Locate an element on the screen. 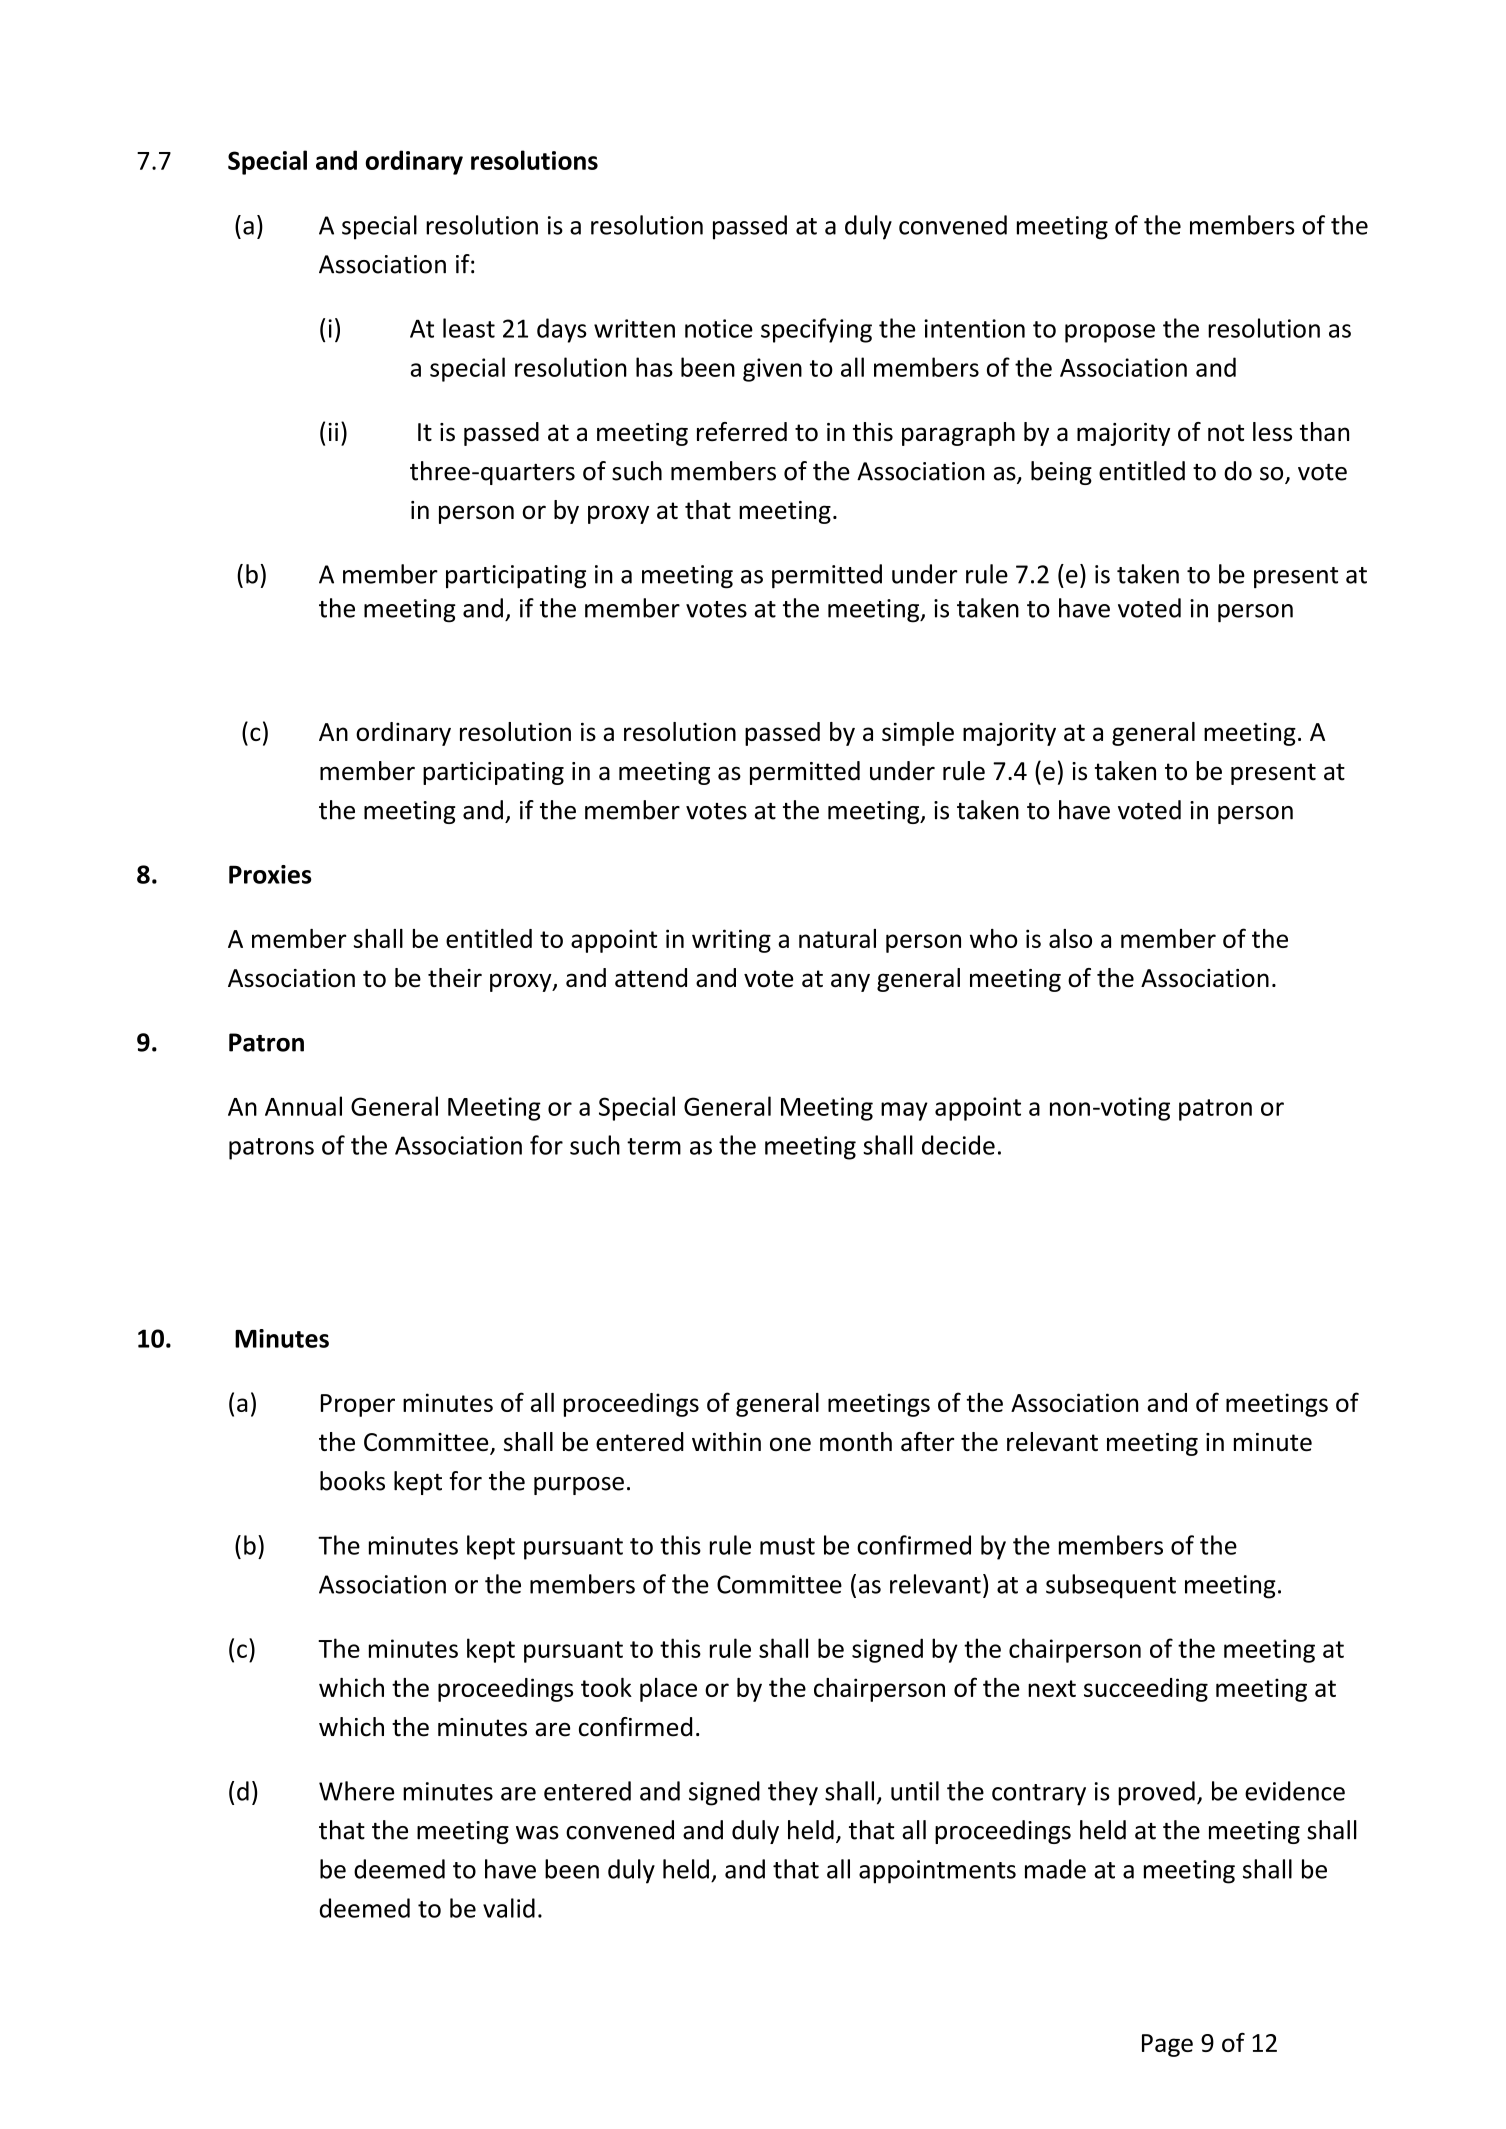 The width and height of the screenshot is (1506, 2129). given is located at coordinates (772, 370).
